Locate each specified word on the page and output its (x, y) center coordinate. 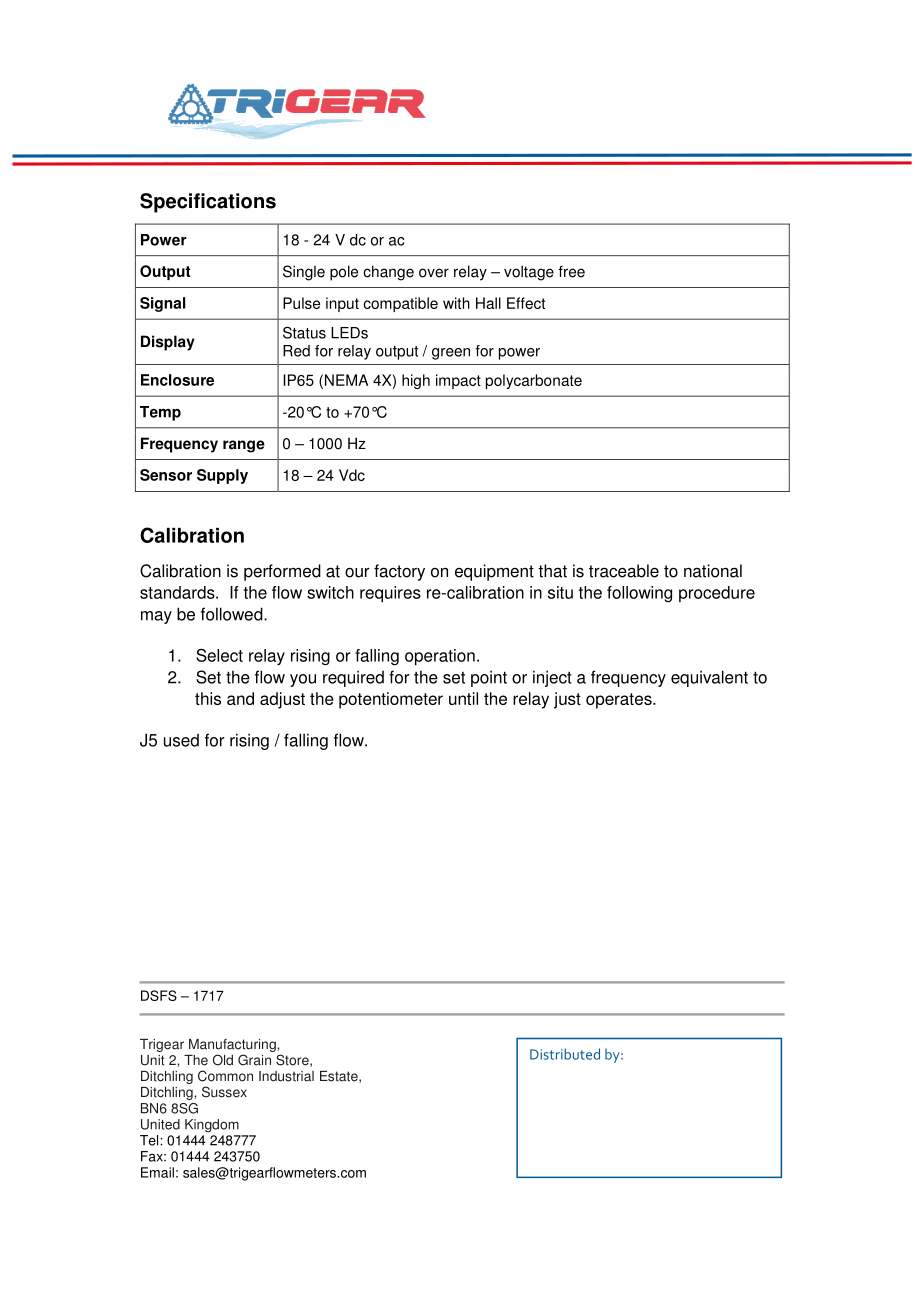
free (571, 271)
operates (620, 701)
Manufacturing (233, 1045)
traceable (624, 571)
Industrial (286, 1076)
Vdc (352, 475)
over (434, 273)
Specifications (208, 203)
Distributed (565, 1054)
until (463, 698)
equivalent (709, 678)
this (208, 698)
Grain (254, 1060)
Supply (222, 476)
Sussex (224, 1092)
